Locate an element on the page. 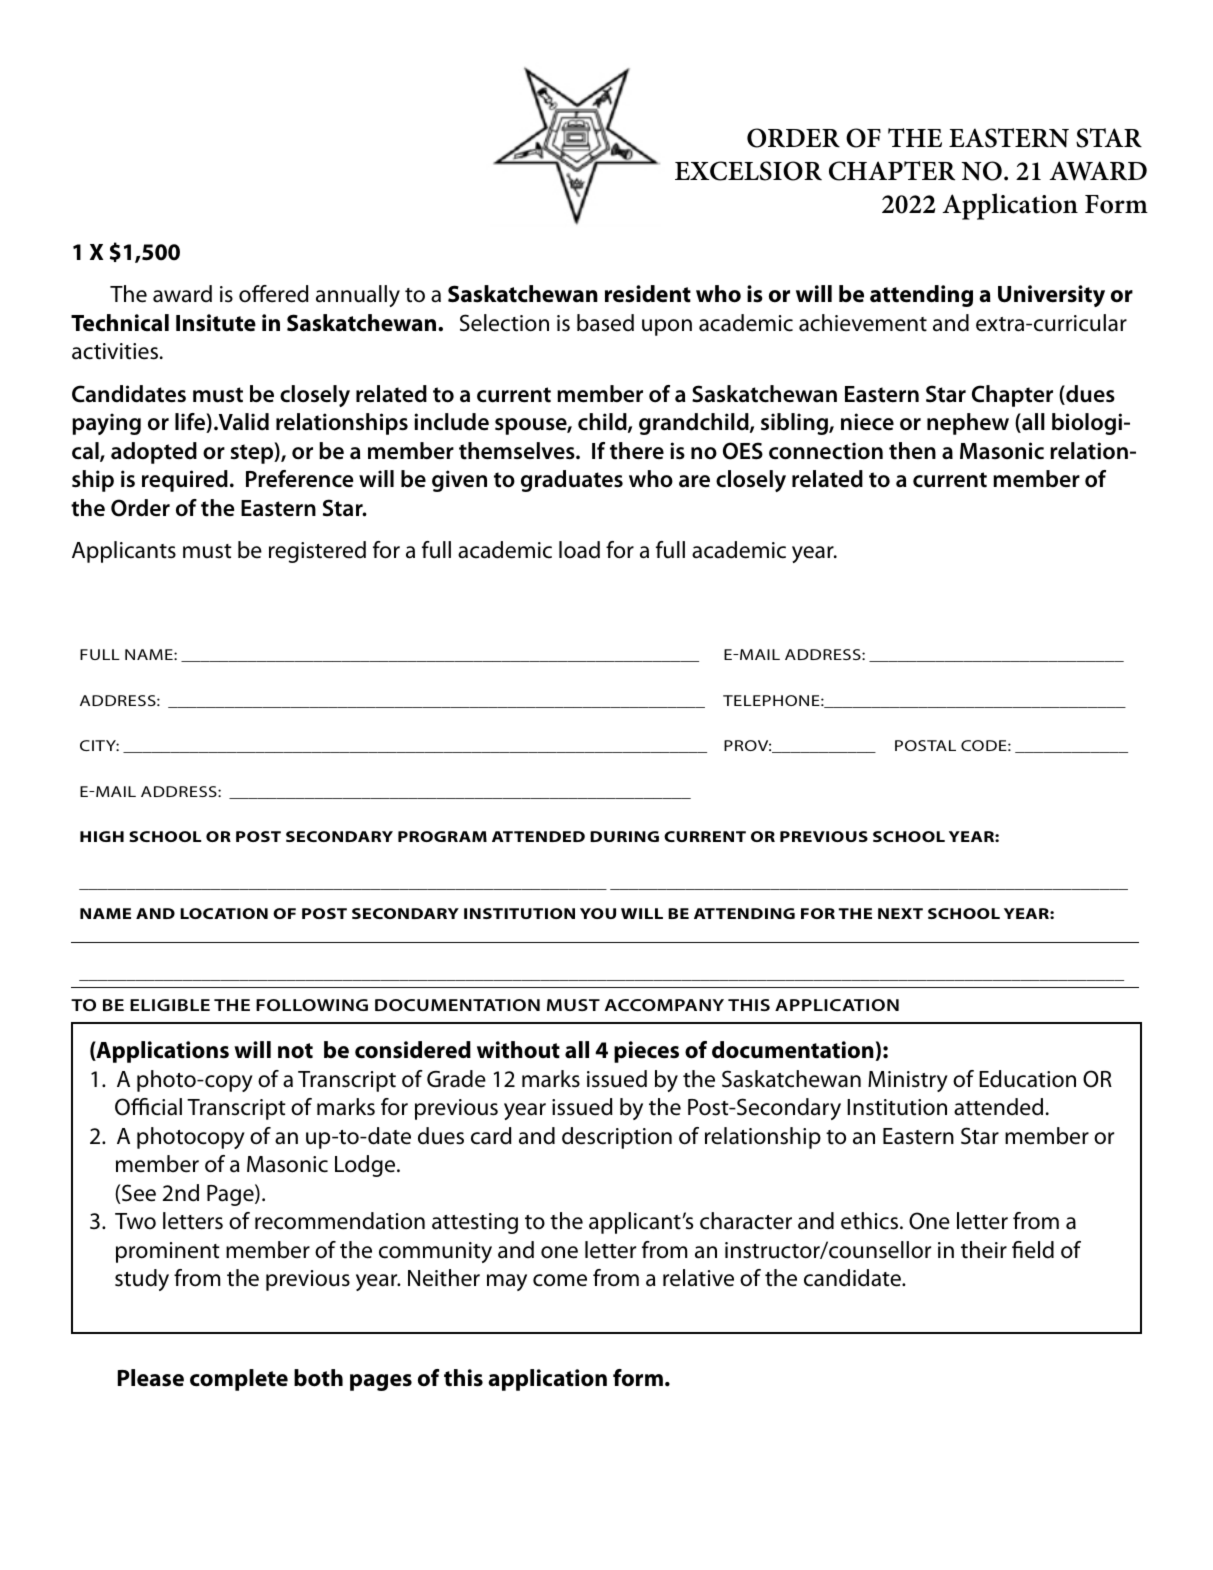  complete is located at coordinates (239, 1380).
